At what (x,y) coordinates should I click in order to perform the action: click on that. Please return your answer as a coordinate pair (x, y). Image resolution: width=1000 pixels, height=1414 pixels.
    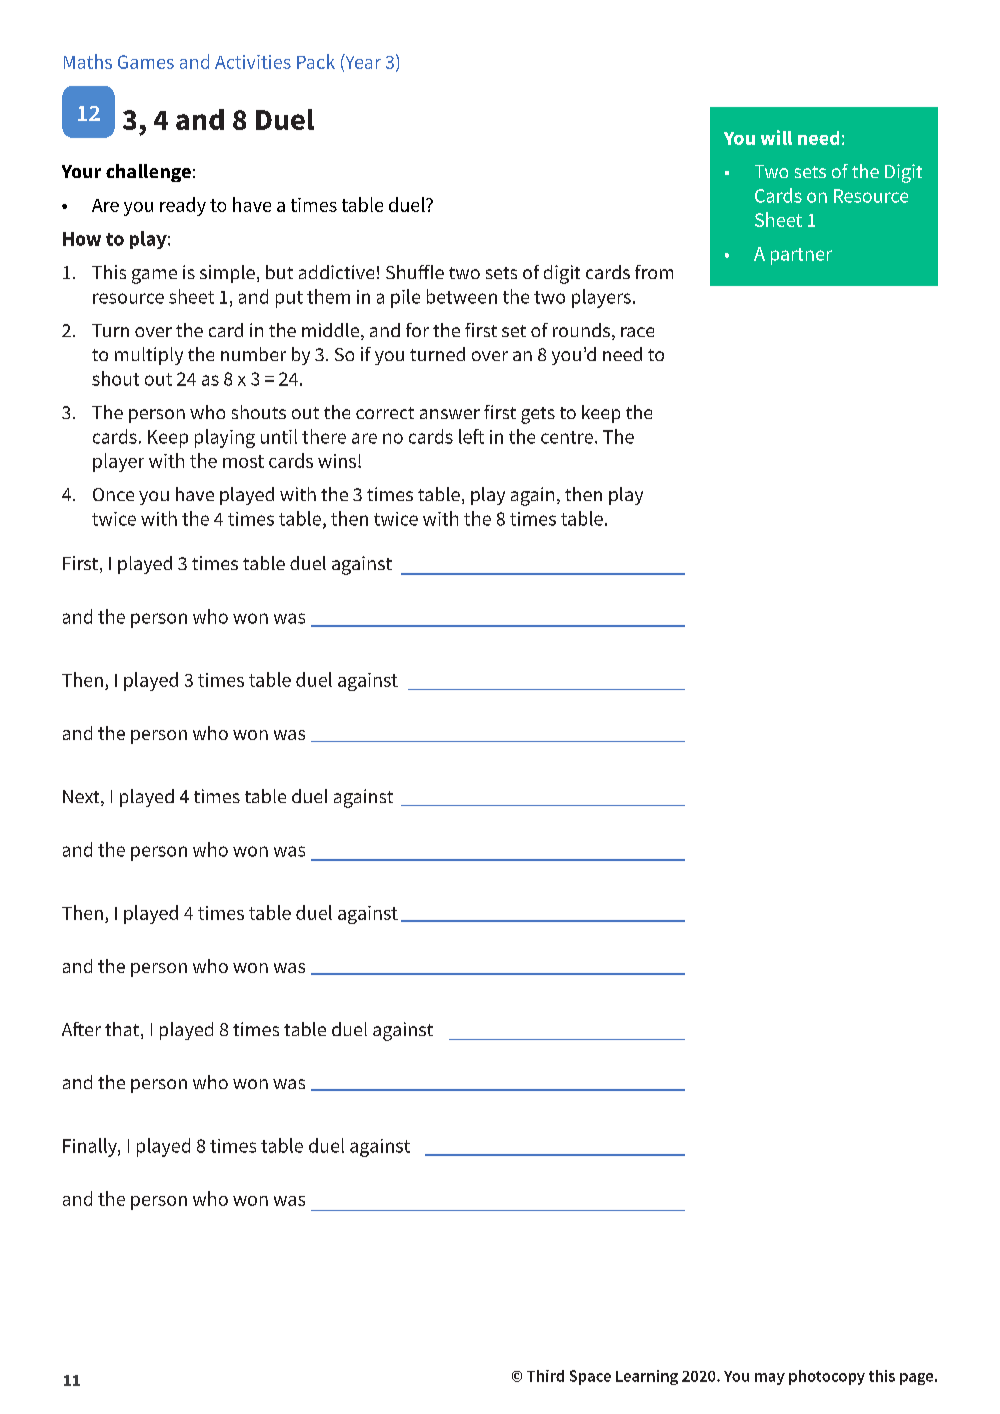
    Looking at the image, I should click on (123, 1030).
